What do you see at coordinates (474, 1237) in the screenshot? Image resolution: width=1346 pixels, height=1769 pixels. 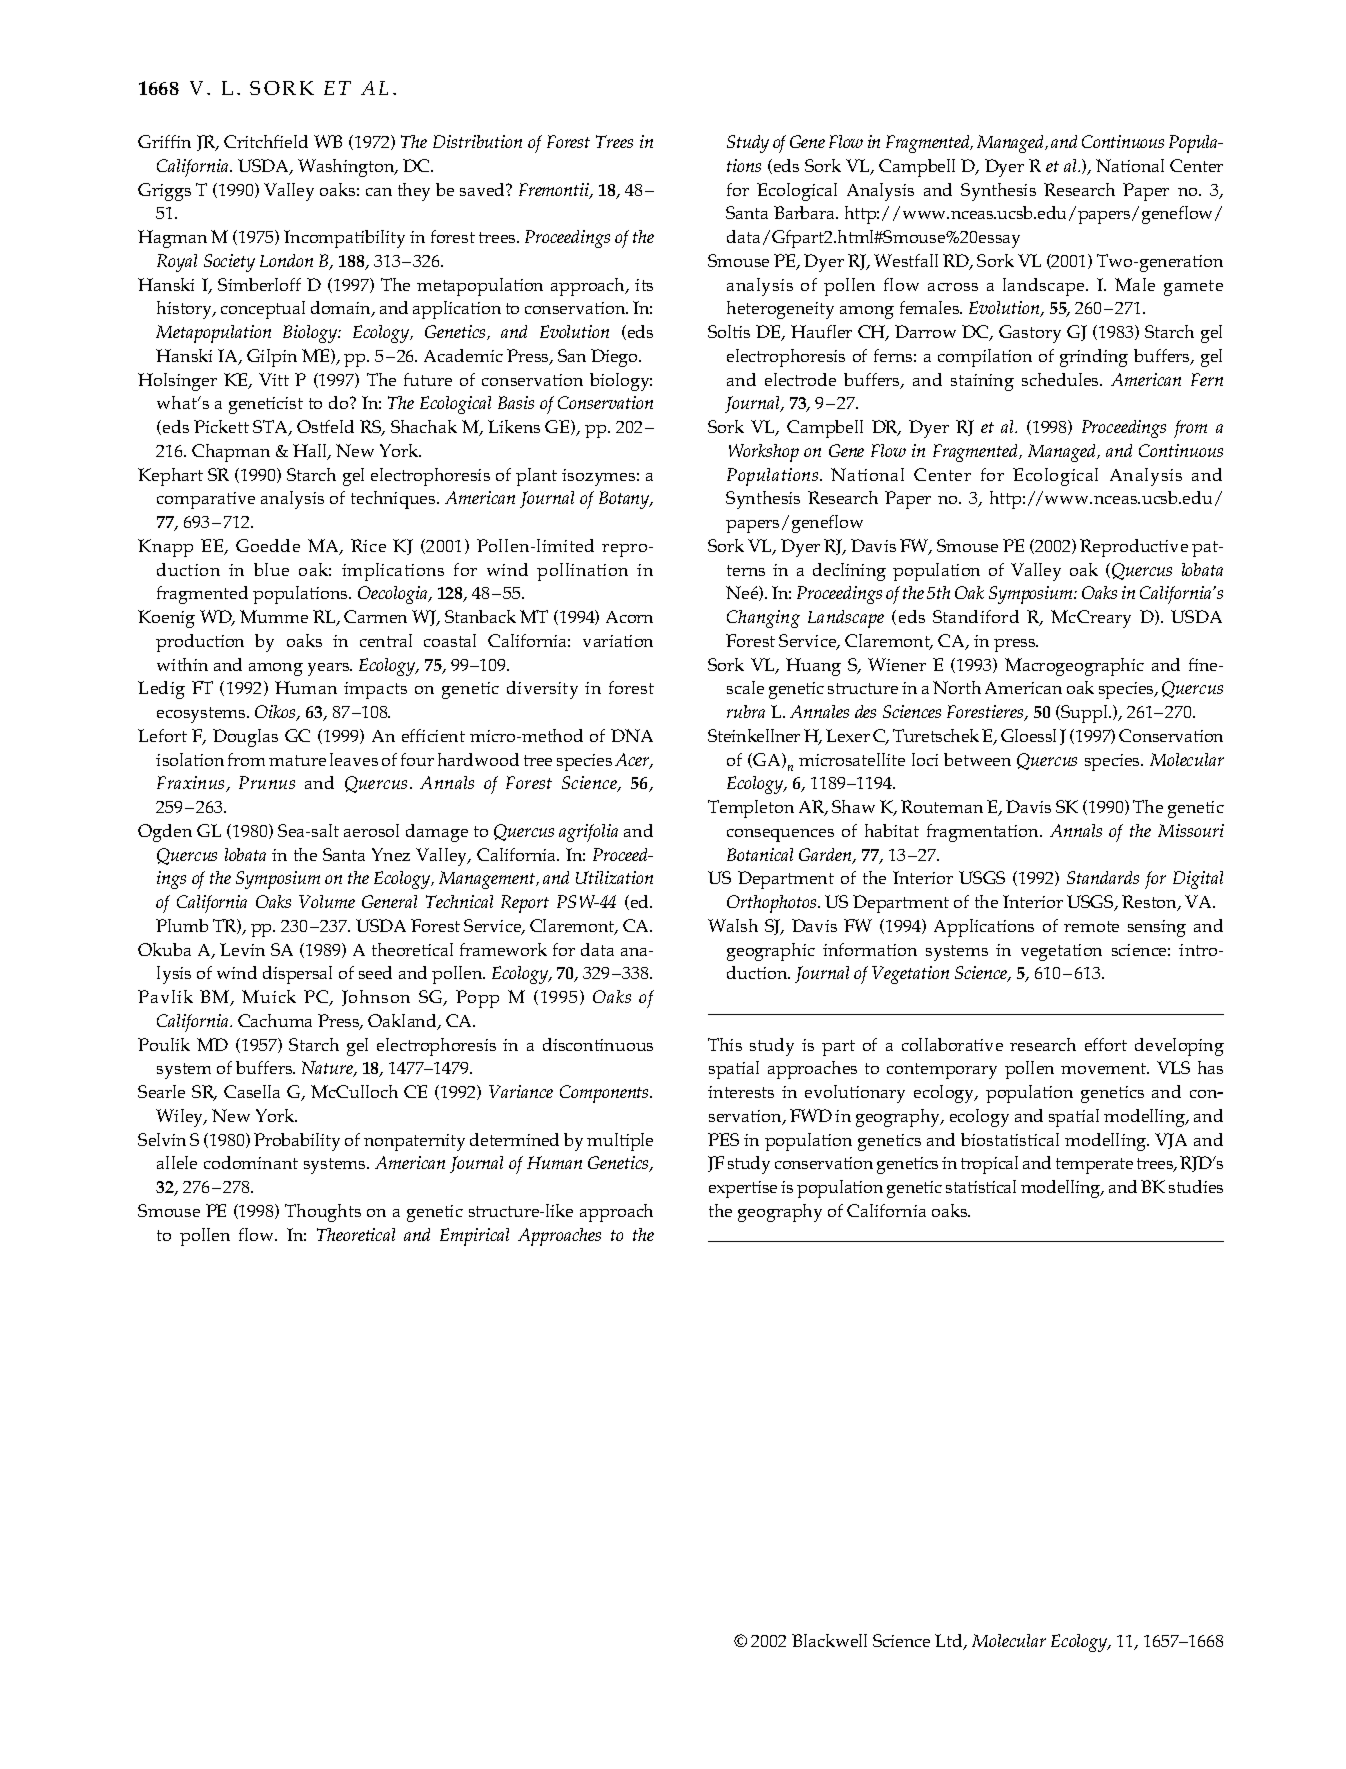 I see `Empirical` at bounding box center [474, 1237].
